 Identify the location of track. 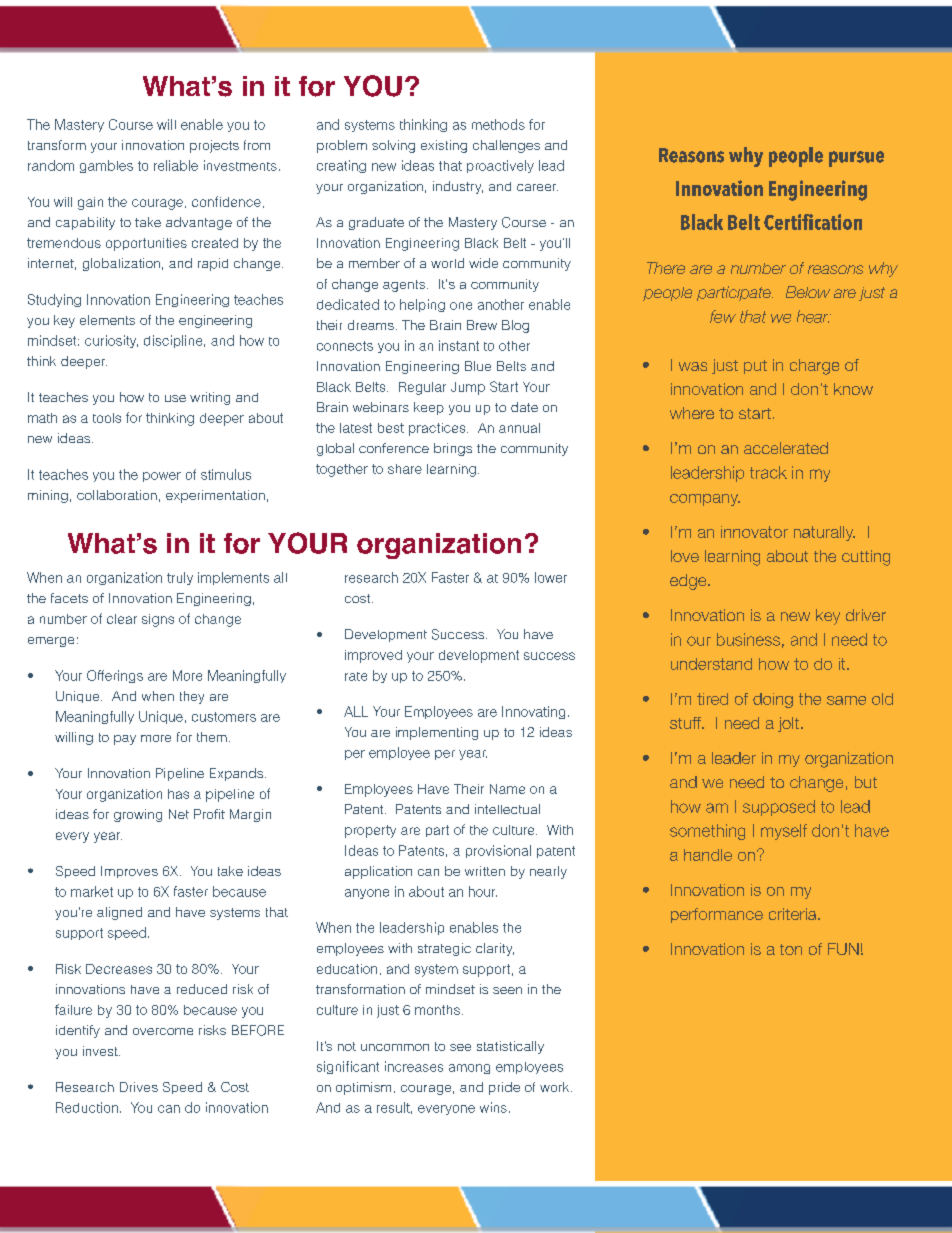
(768, 472).
